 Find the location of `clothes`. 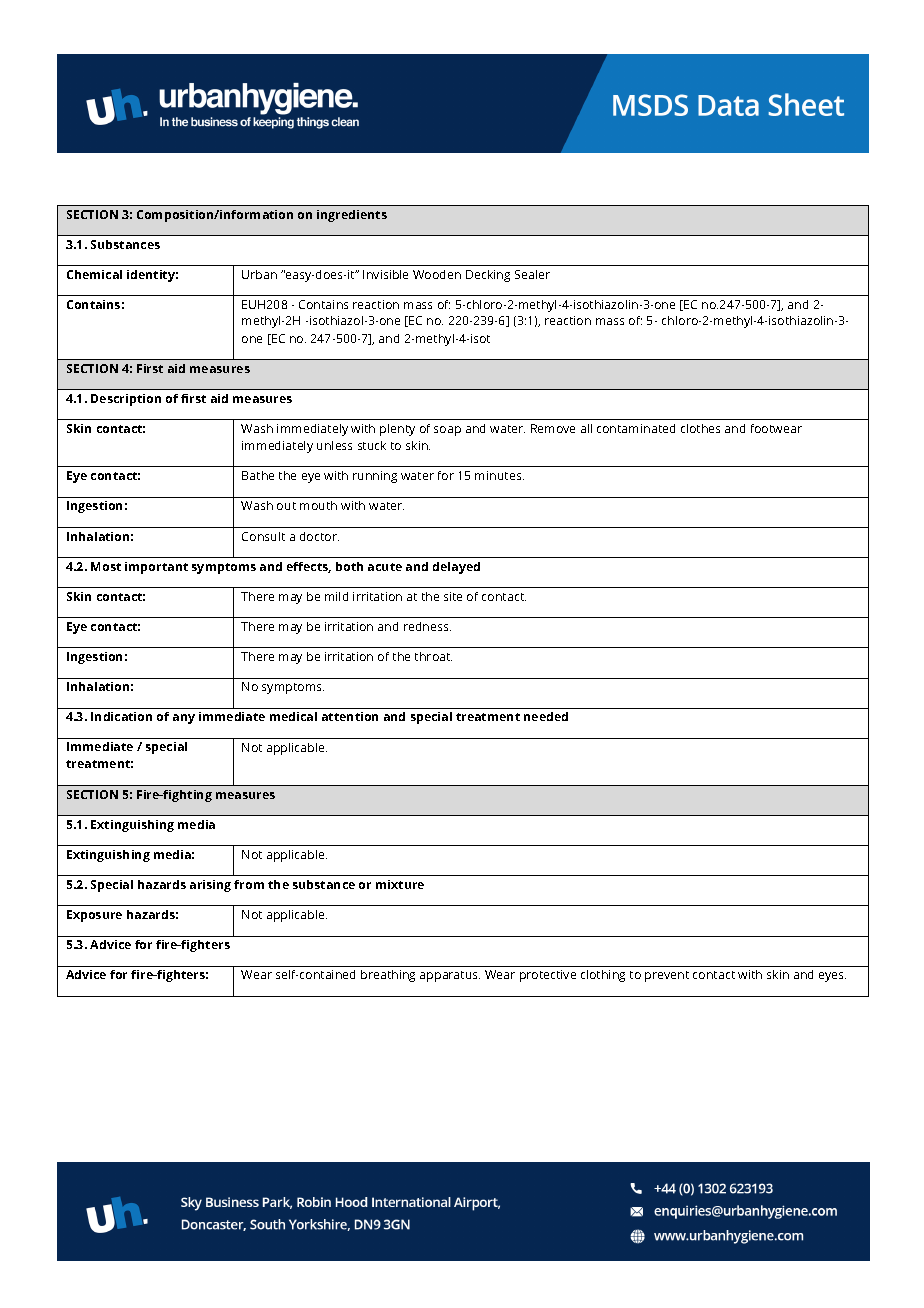

clothes is located at coordinates (700, 428).
